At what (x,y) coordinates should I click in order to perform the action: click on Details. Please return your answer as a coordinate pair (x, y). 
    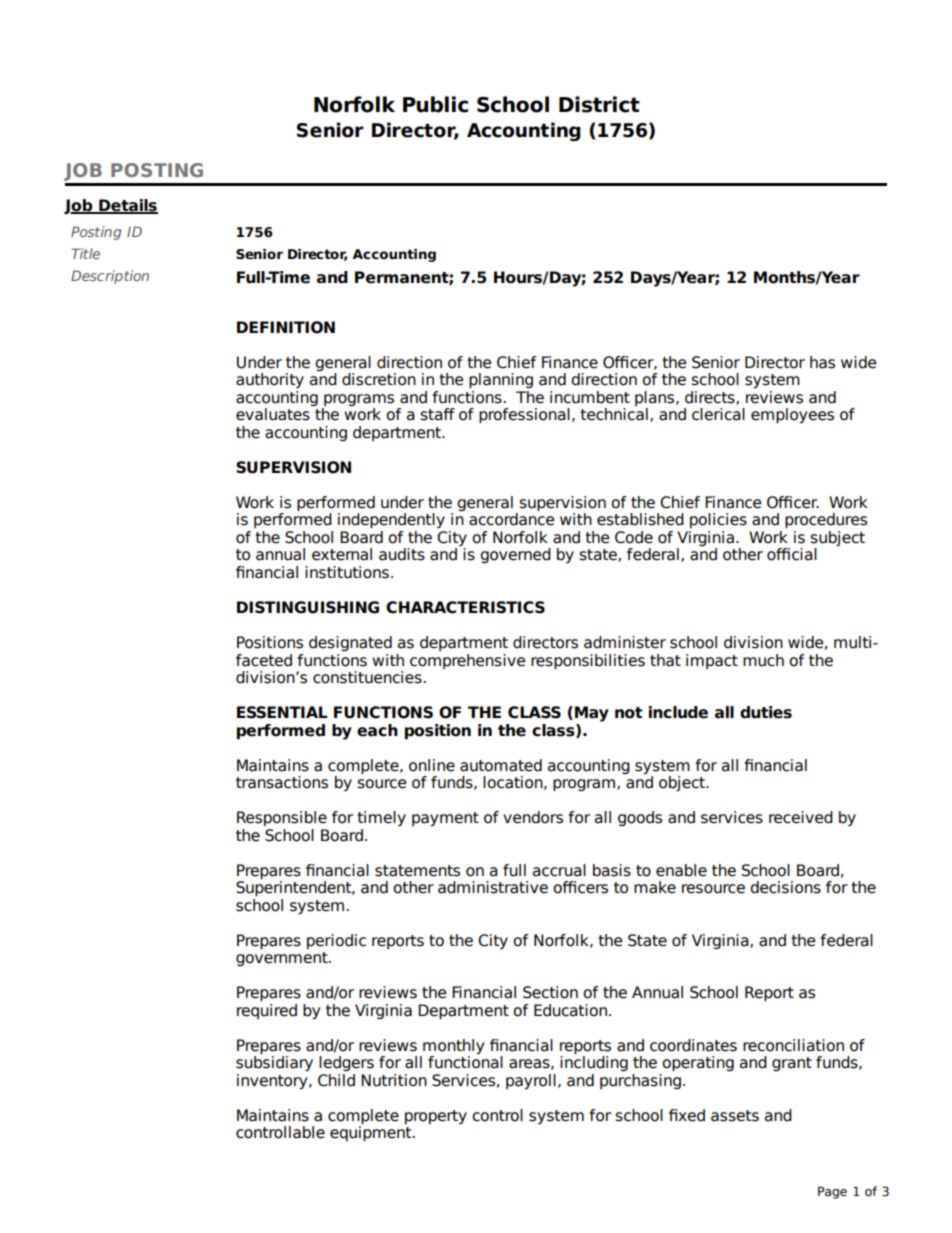
    Looking at the image, I should click on (127, 206).
